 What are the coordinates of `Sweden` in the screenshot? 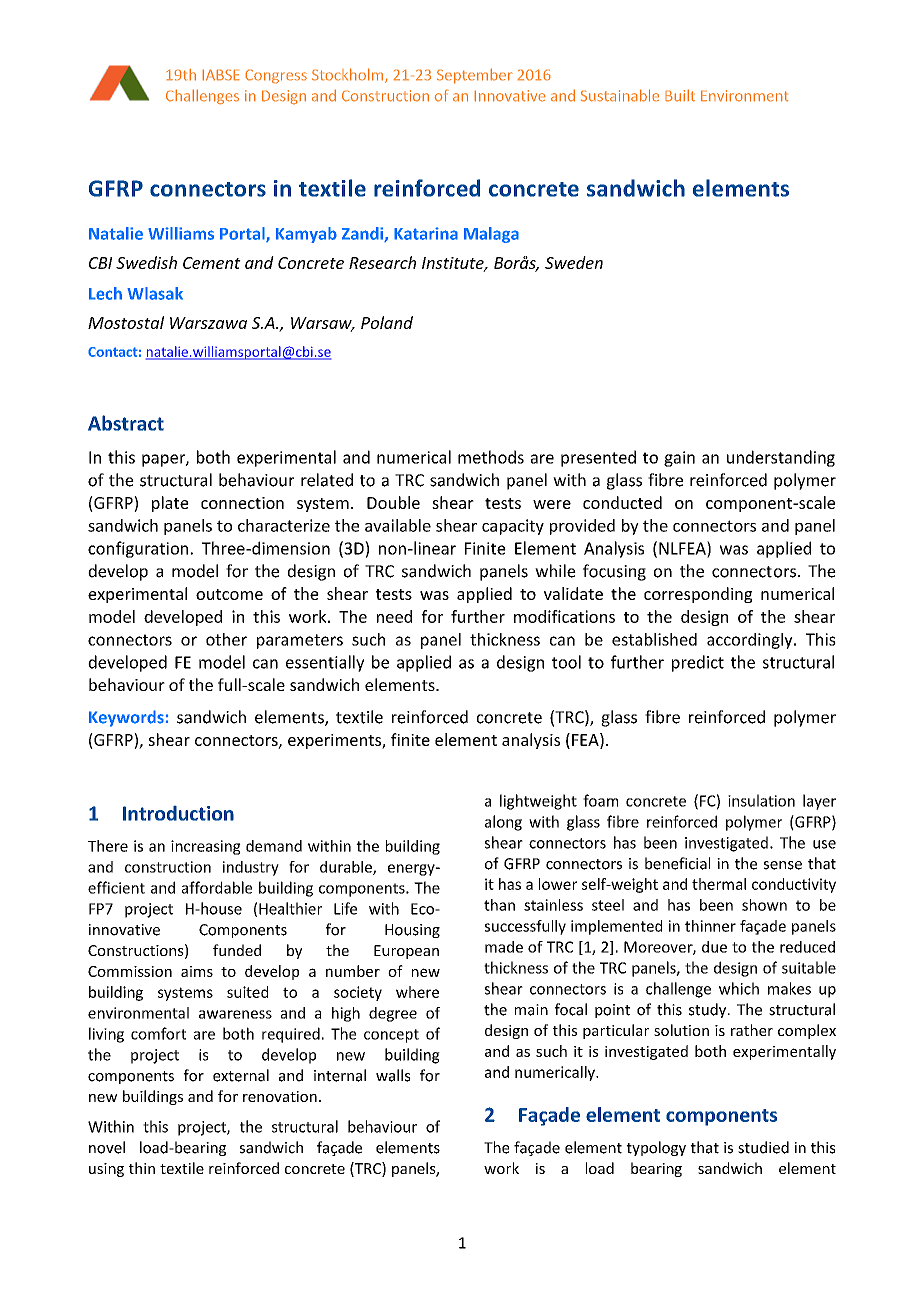 It's located at (574, 262).
